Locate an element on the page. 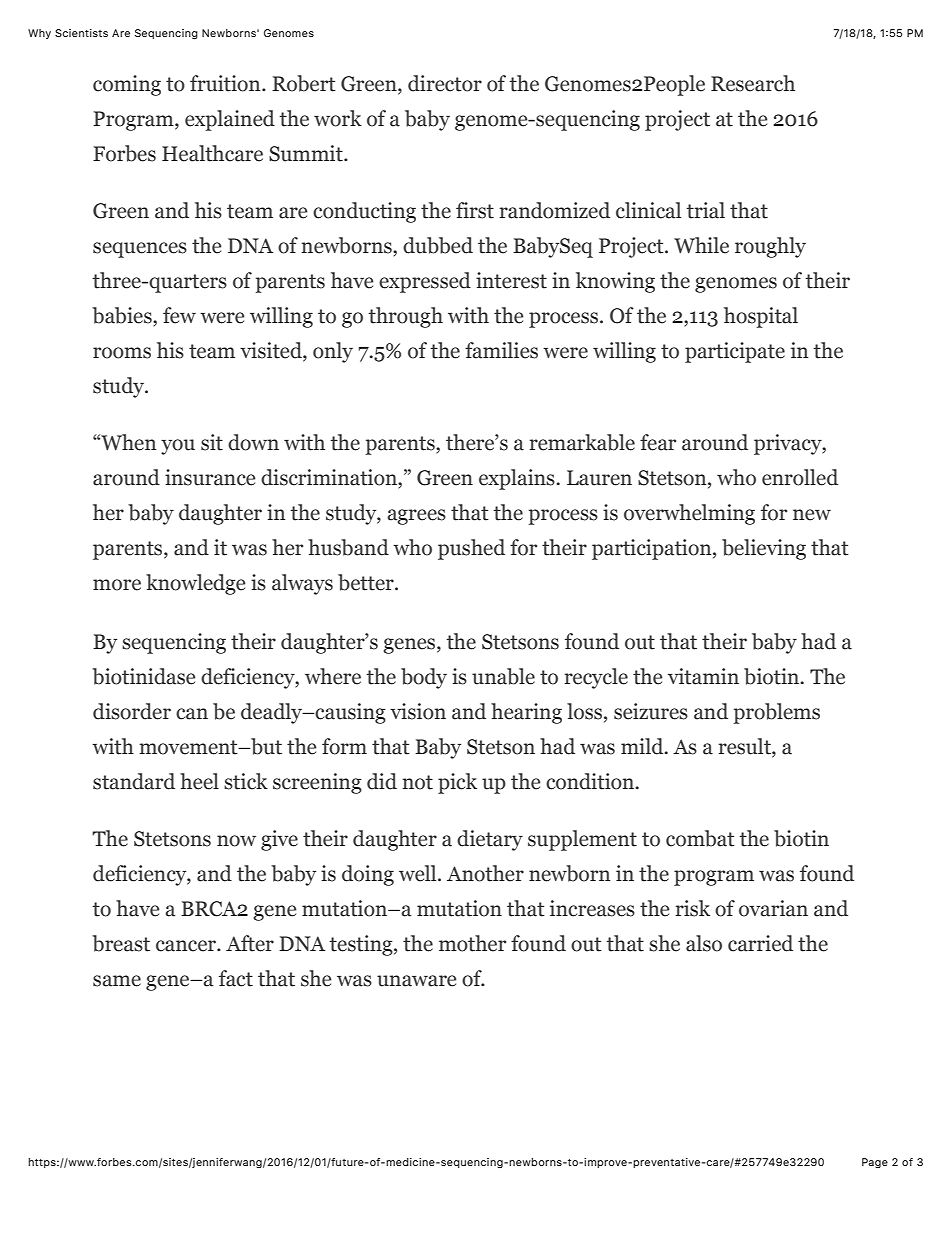 The image size is (952, 1233). pick is located at coordinates (457, 783).
